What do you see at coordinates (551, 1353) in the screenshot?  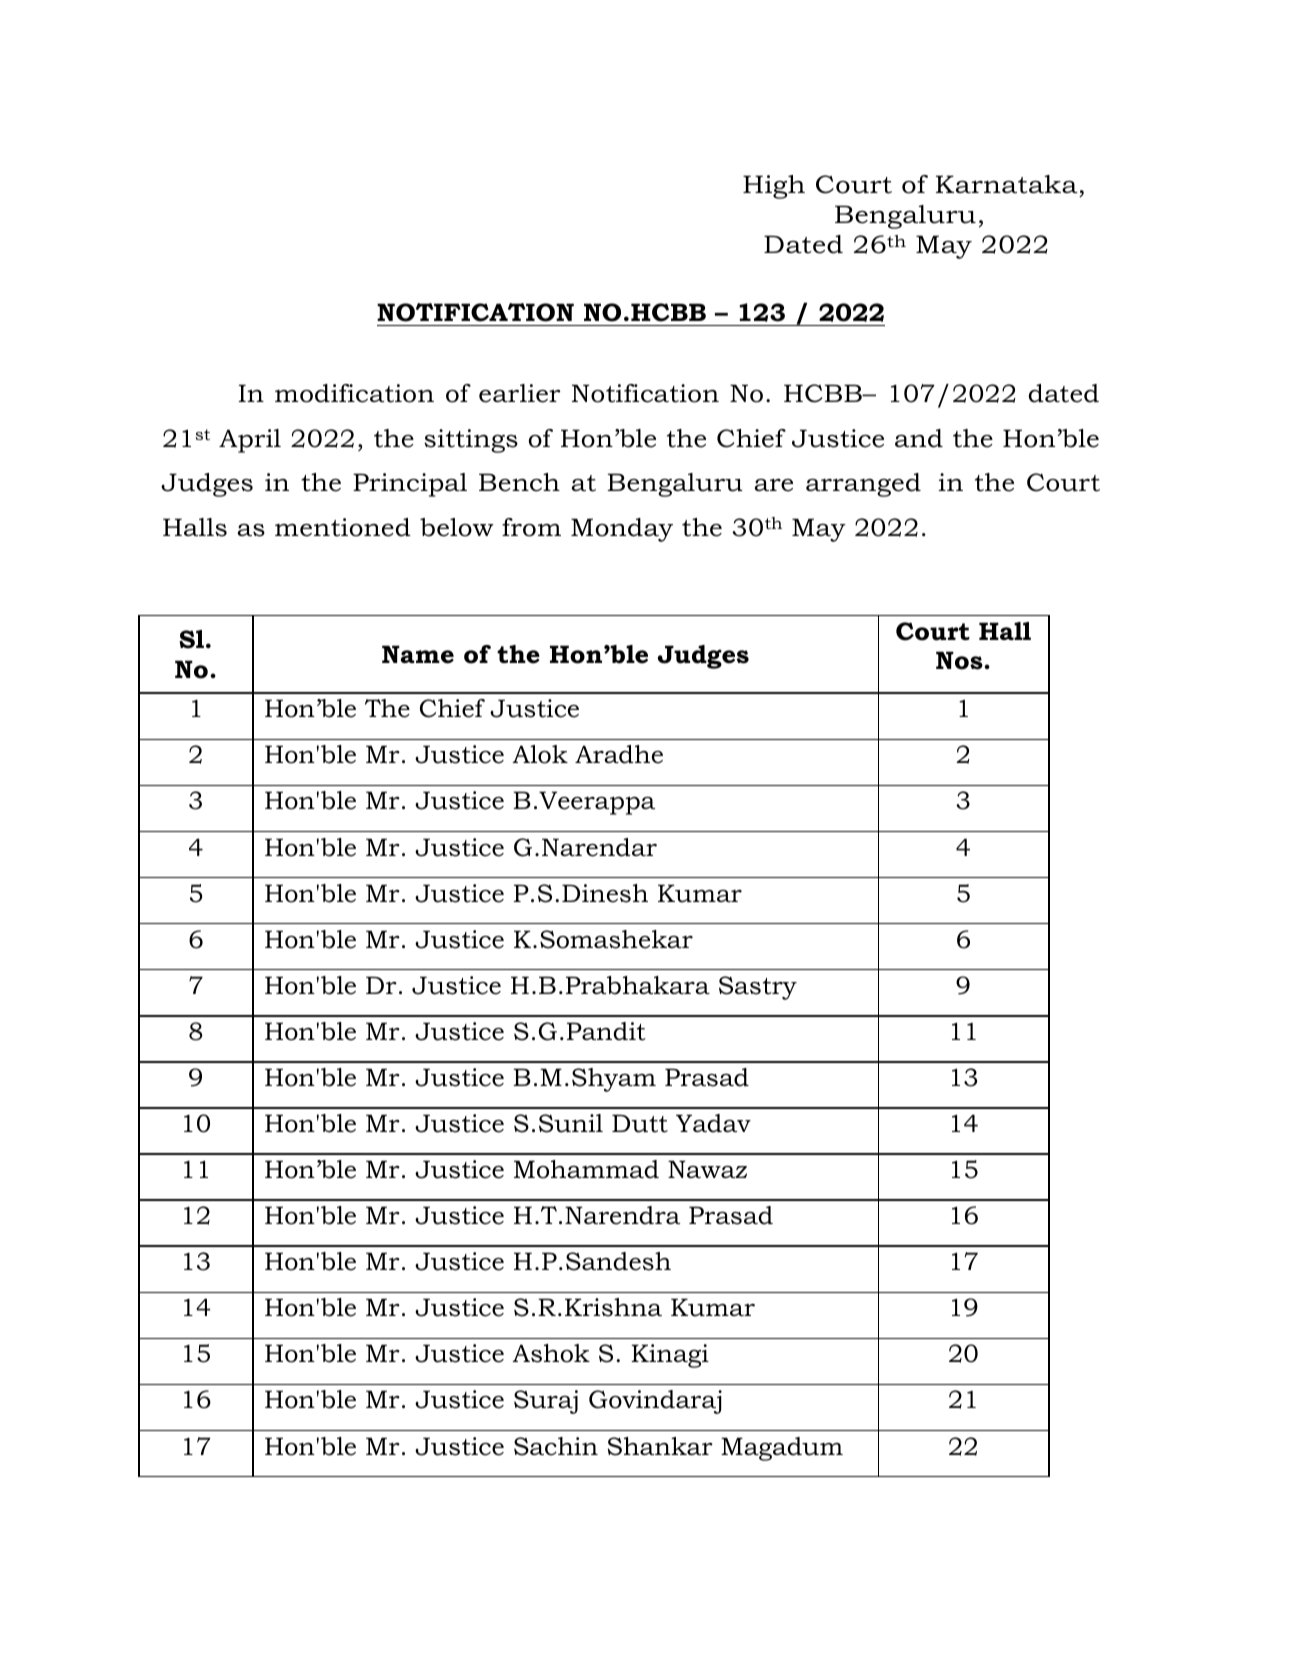 I see `Ashok` at bounding box center [551, 1353].
